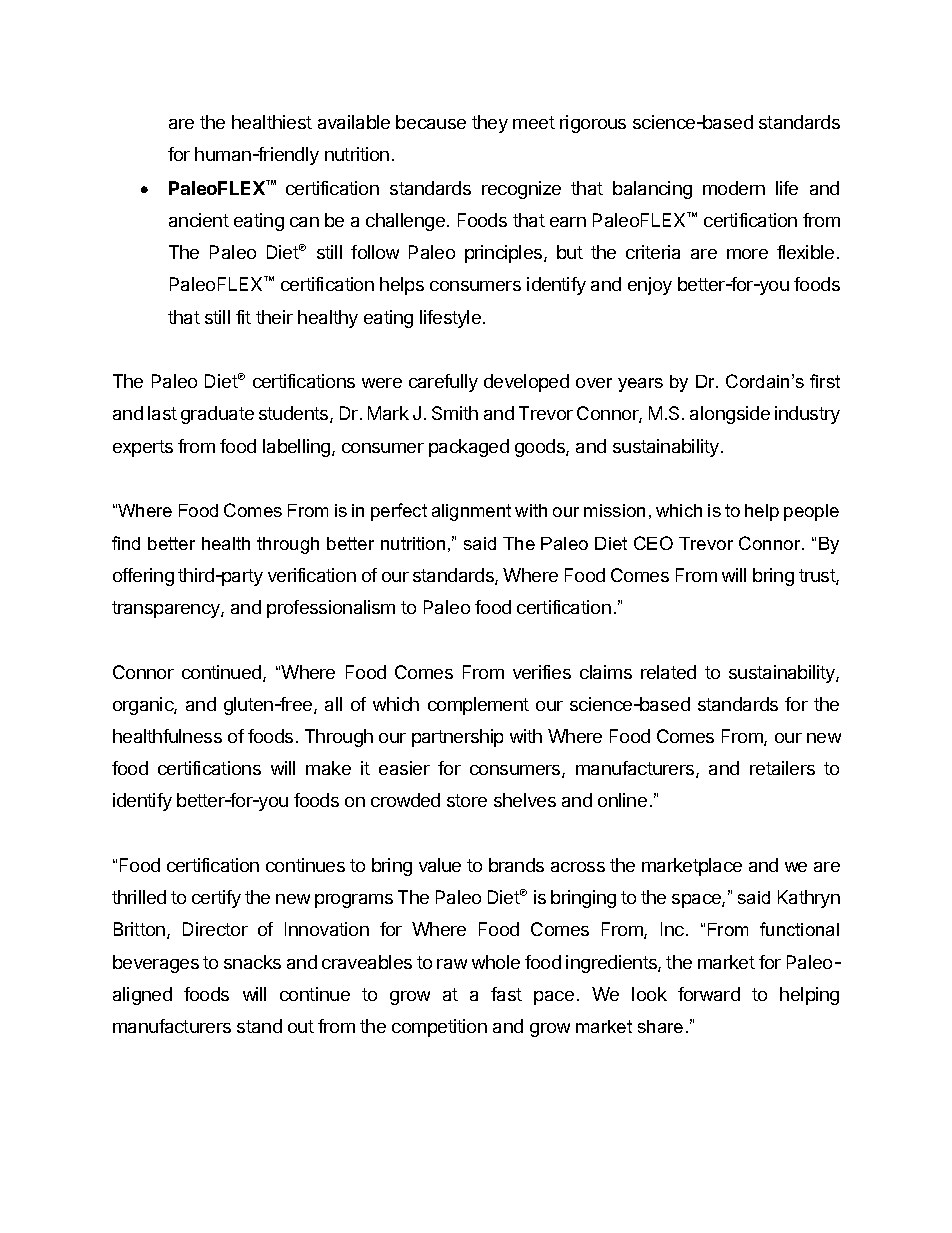  Describe the element at coordinates (252, 962) in the page. I see `snacks` at that location.
